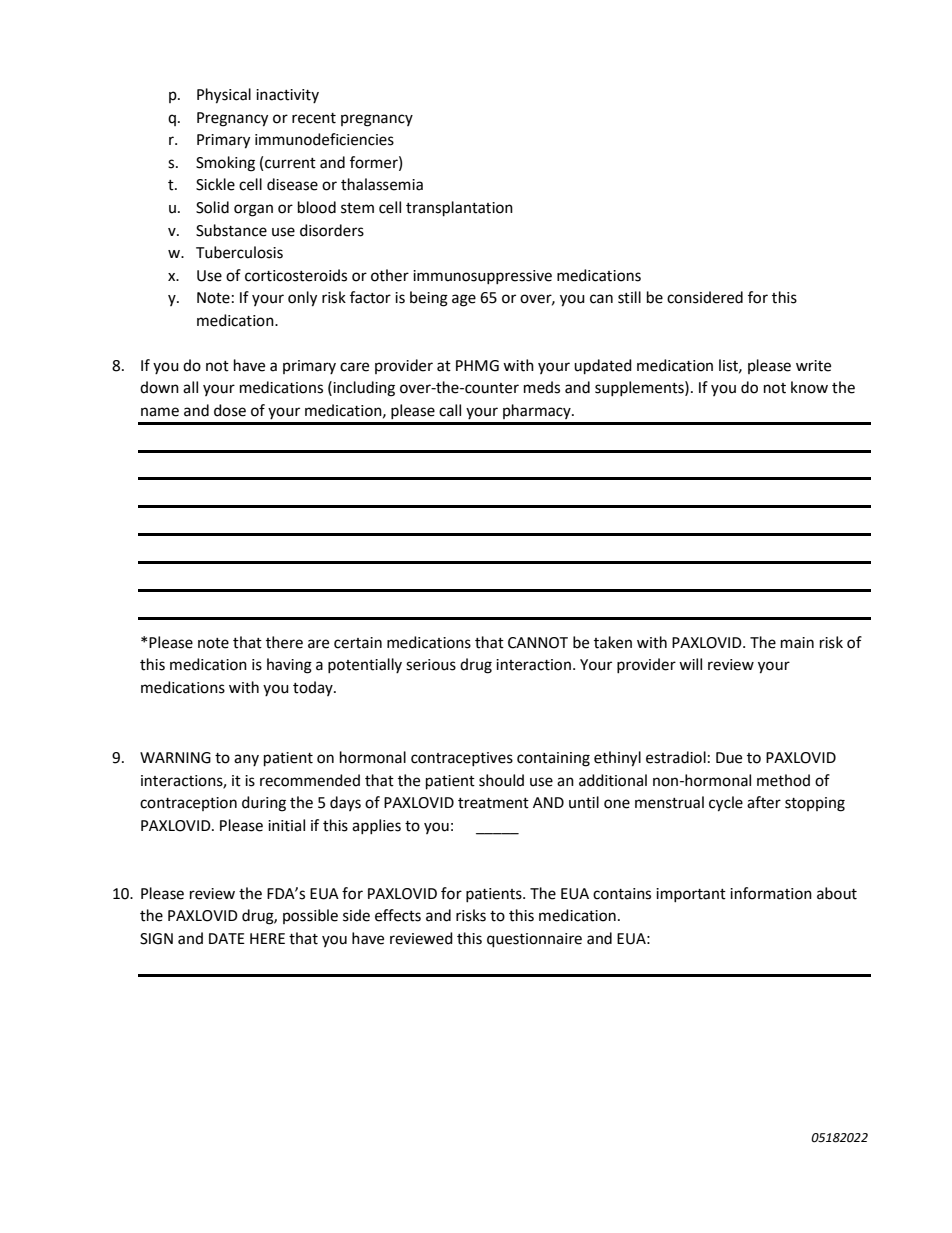  What do you see at coordinates (310, 916) in the screenshot?
I see `possible` at bounding box center [310, 916].
